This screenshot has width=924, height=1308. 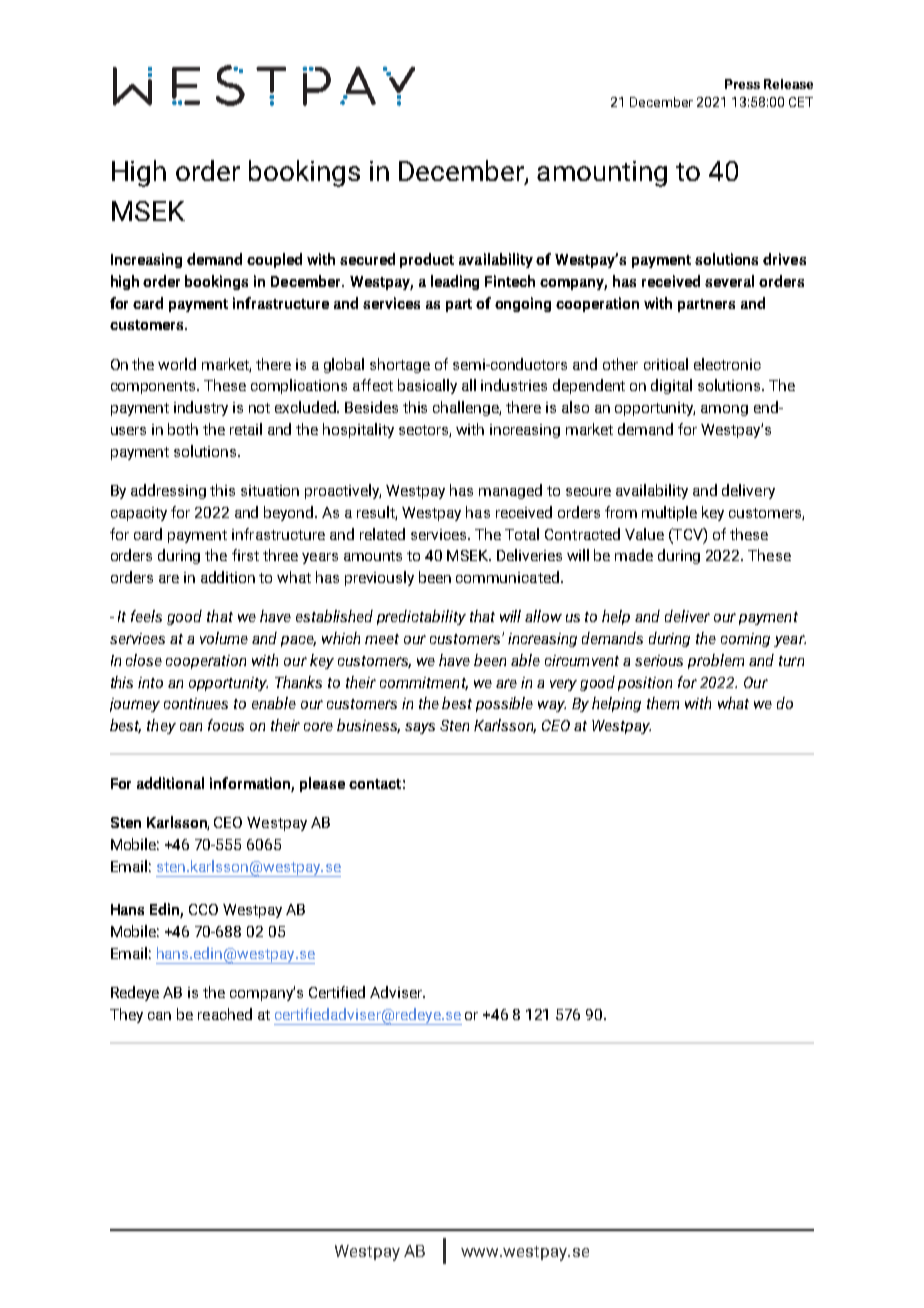 I want to click on coupled, so click(x=274, y=260).
